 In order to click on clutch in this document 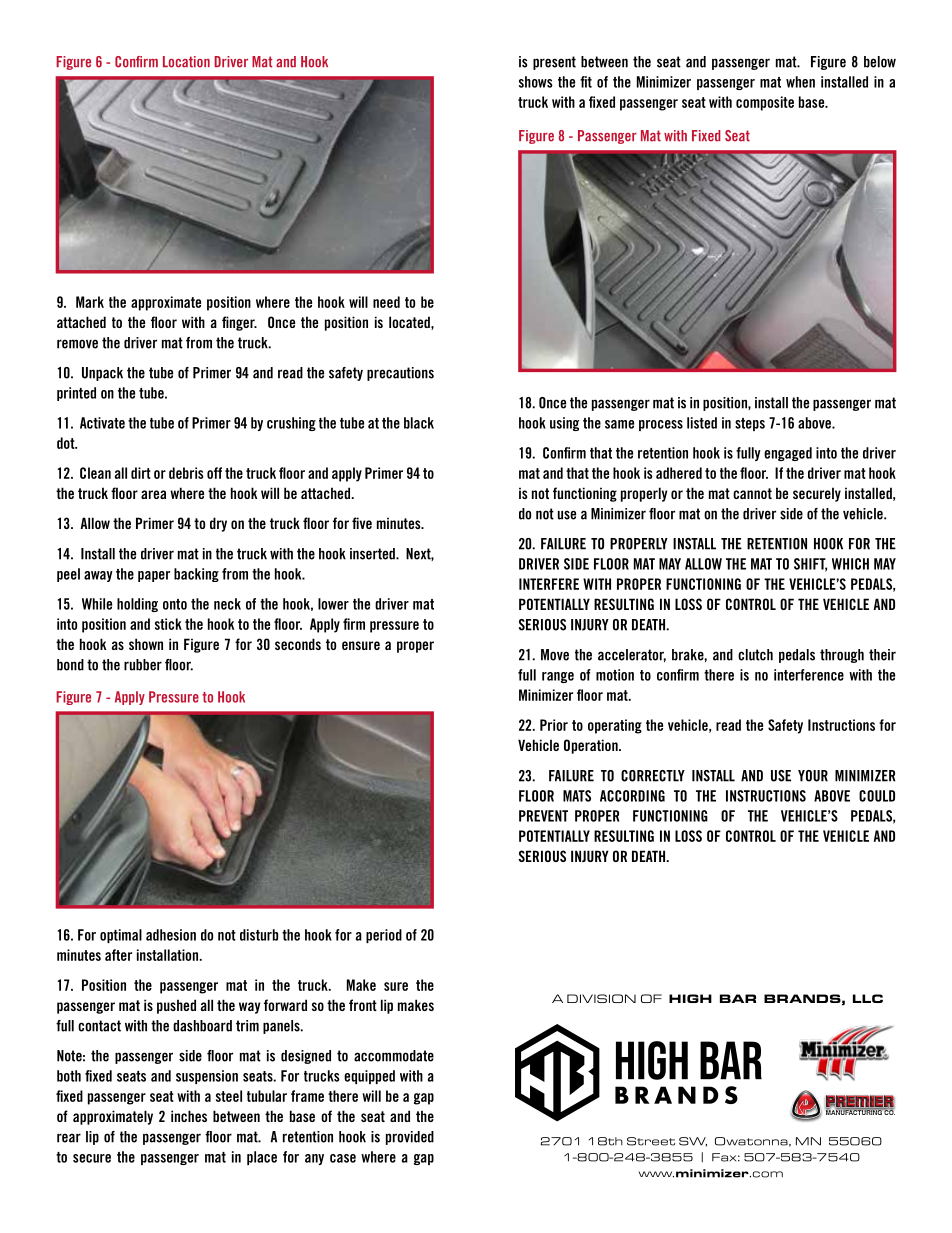, I will do `click(755, 655)`.
